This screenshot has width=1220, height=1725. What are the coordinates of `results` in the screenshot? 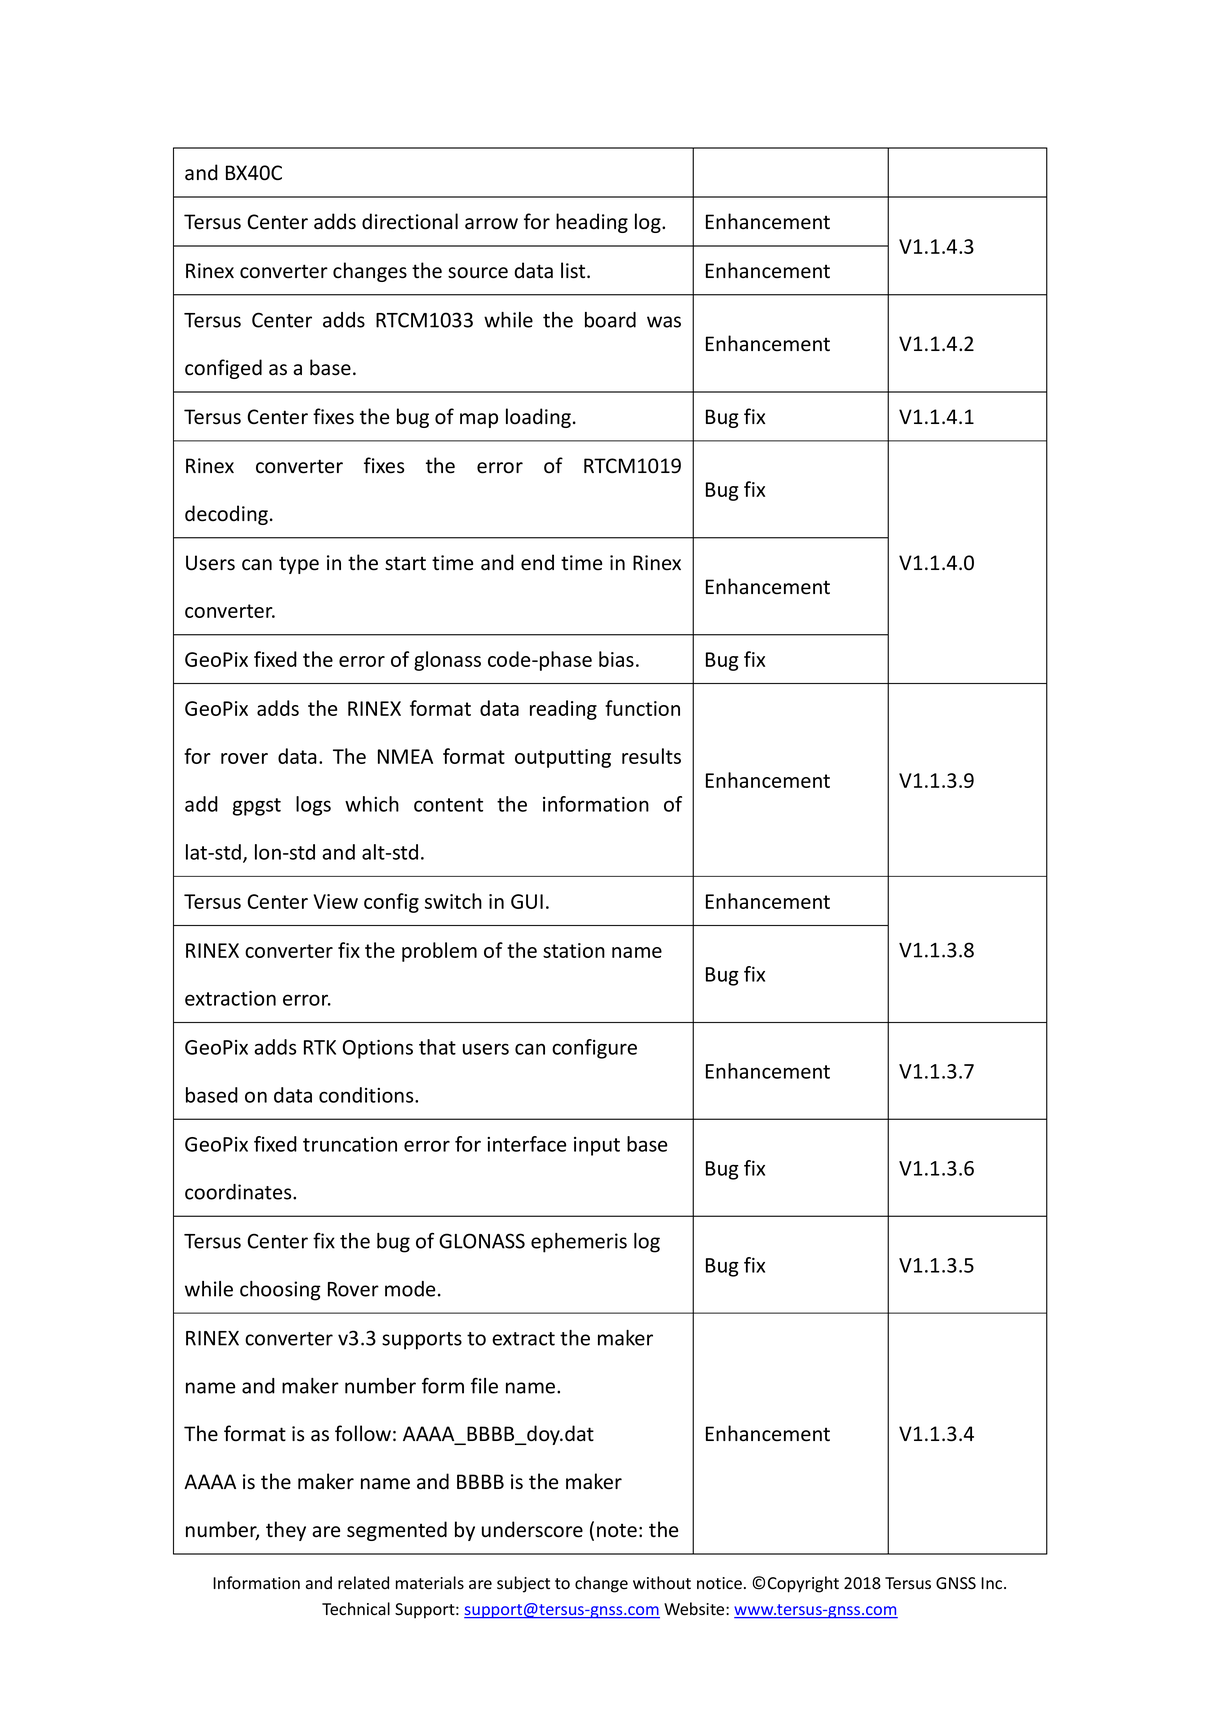 It's located at (651, 756).
